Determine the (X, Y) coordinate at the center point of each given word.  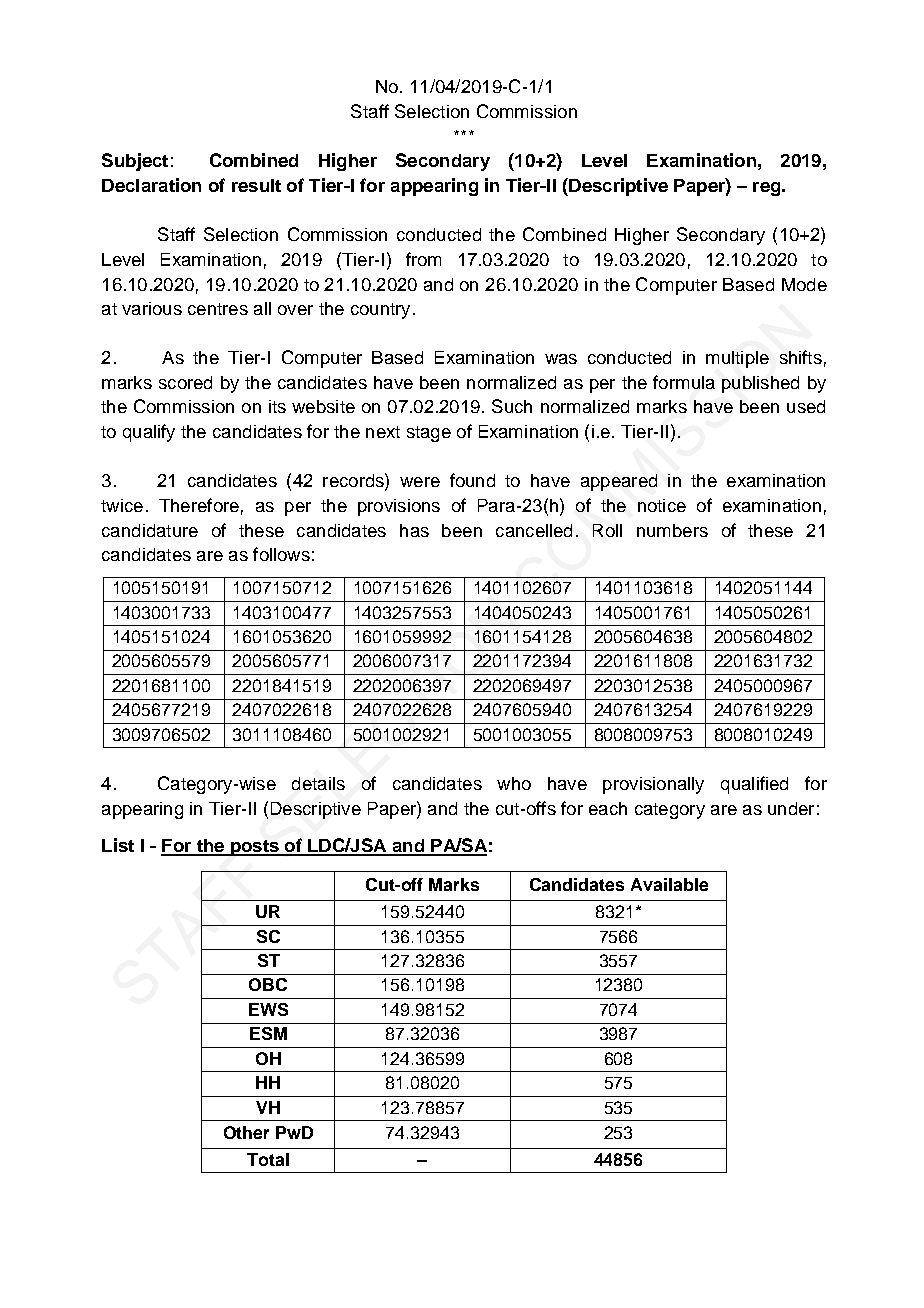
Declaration (151, 185)
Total (268, 1159)
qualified (754, 785)
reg (768, 189)
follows (281, 554)
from (423, 259)
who (514, 783)
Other (246, 1132)
